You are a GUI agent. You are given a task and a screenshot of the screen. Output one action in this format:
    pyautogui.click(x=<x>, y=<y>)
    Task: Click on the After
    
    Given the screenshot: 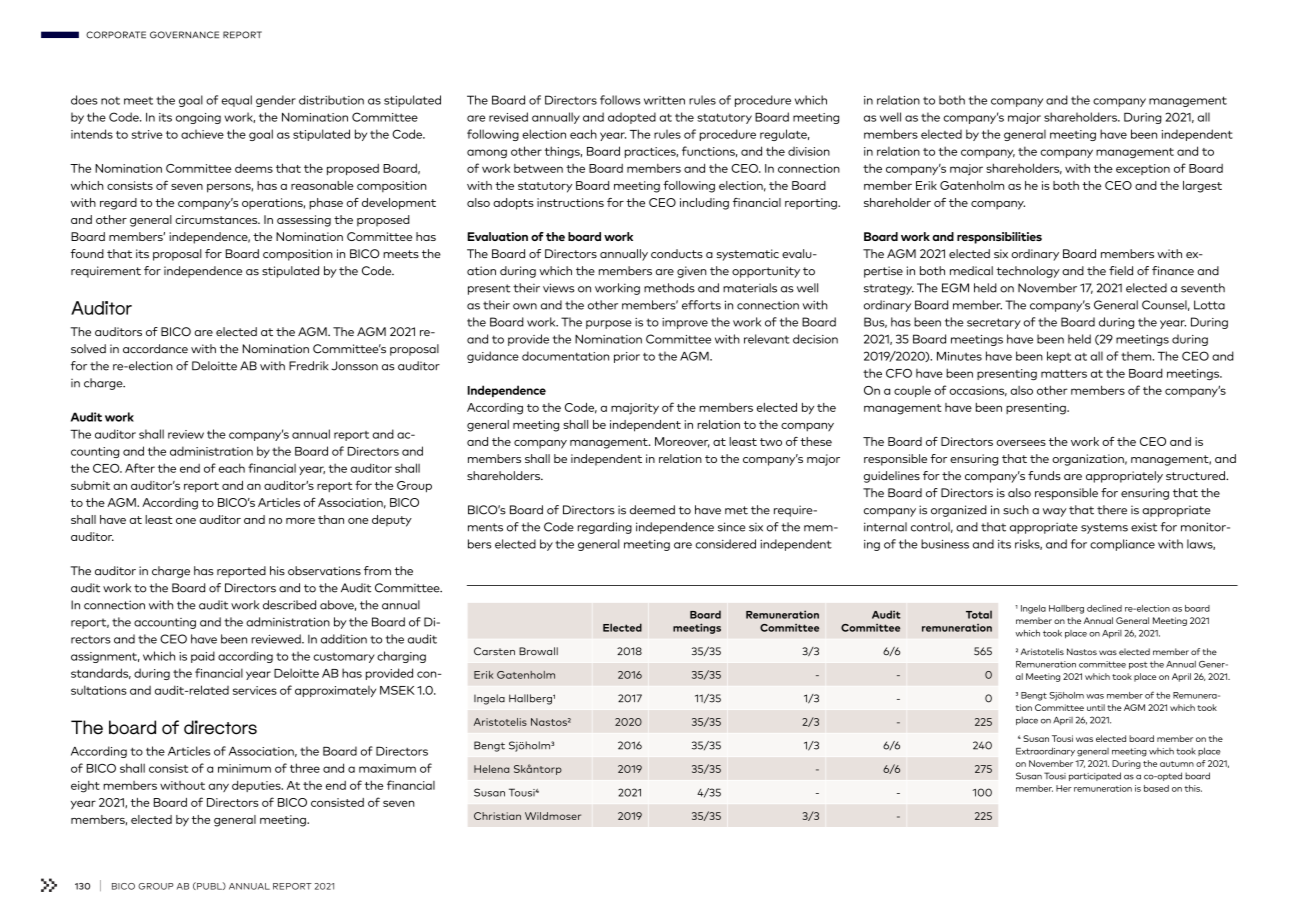 What is the action you would take?
    pyautogui.click(x=140, y=468)
